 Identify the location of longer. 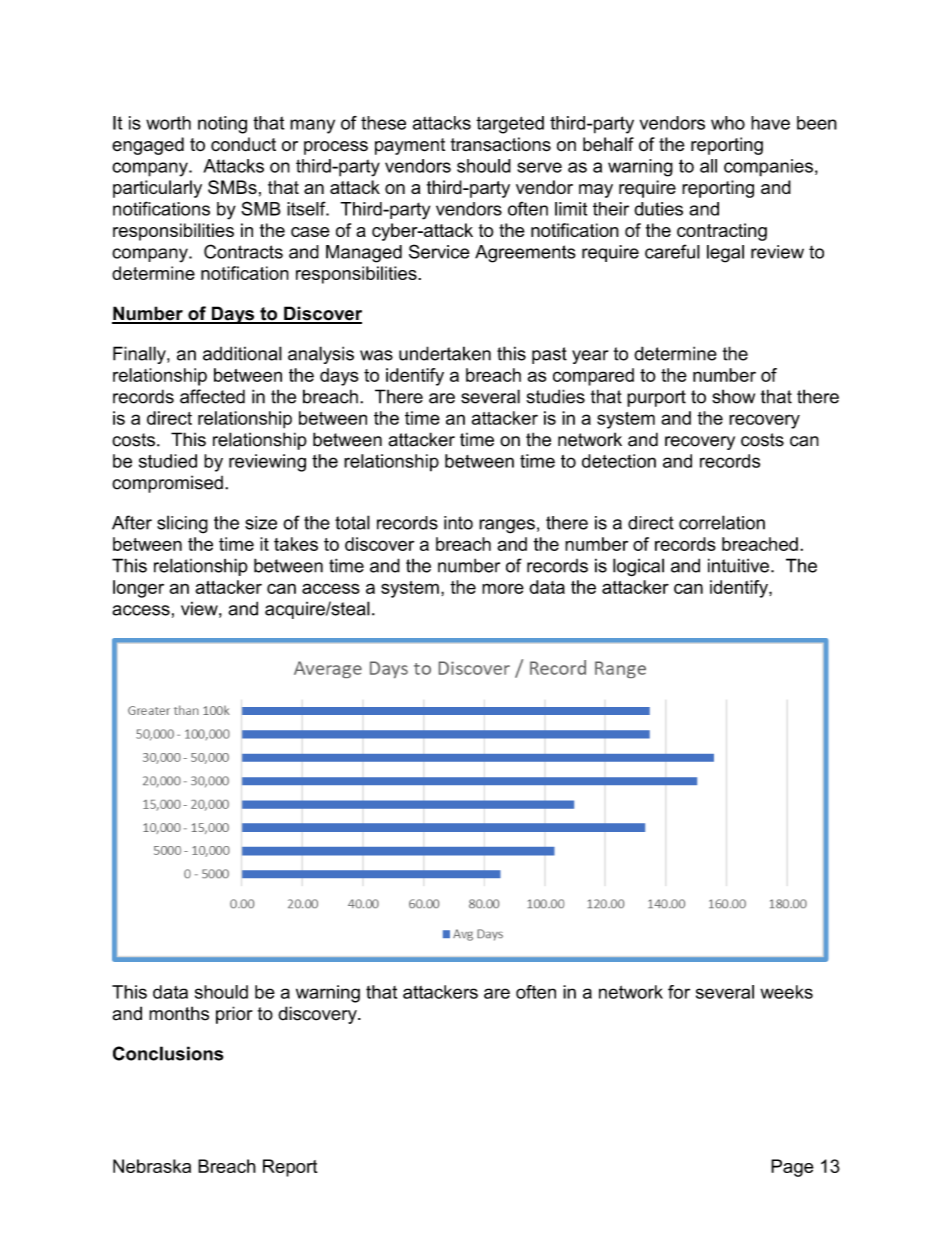
(138, 589).
